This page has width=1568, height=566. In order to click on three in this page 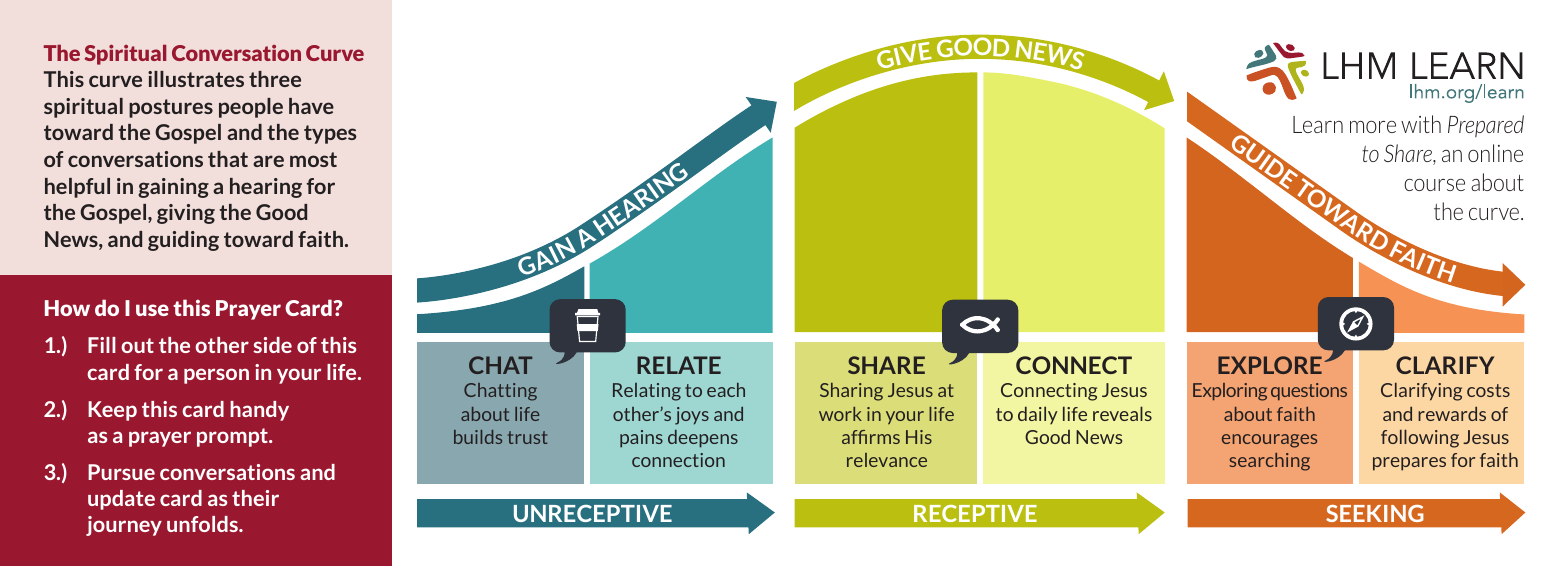, I will do `click(275, 79)`.
